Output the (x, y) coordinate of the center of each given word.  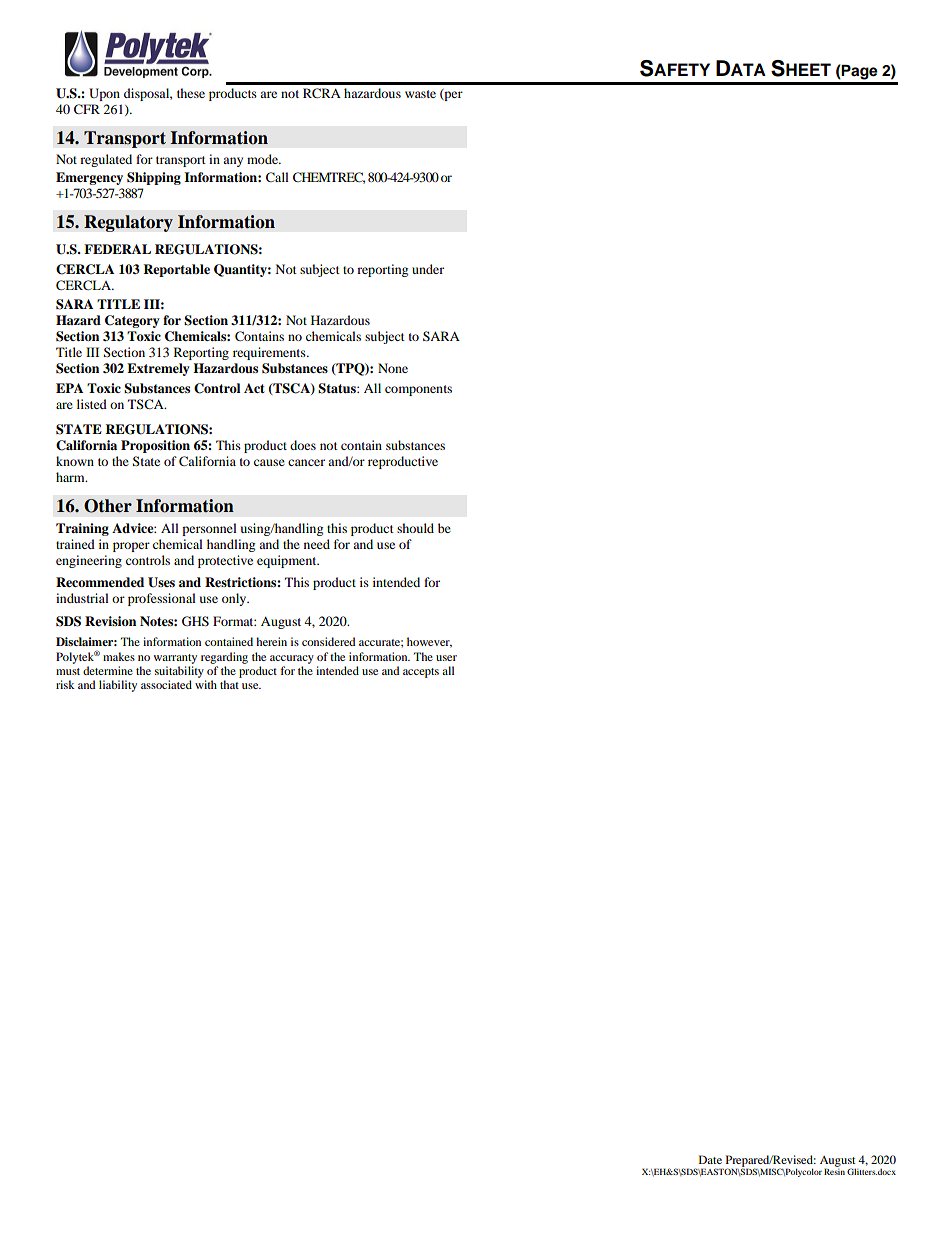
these (191, 93)
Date (710, 1159)
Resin (834, 1170)
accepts (421, 673)
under (428, 269)
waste (420, 94)
